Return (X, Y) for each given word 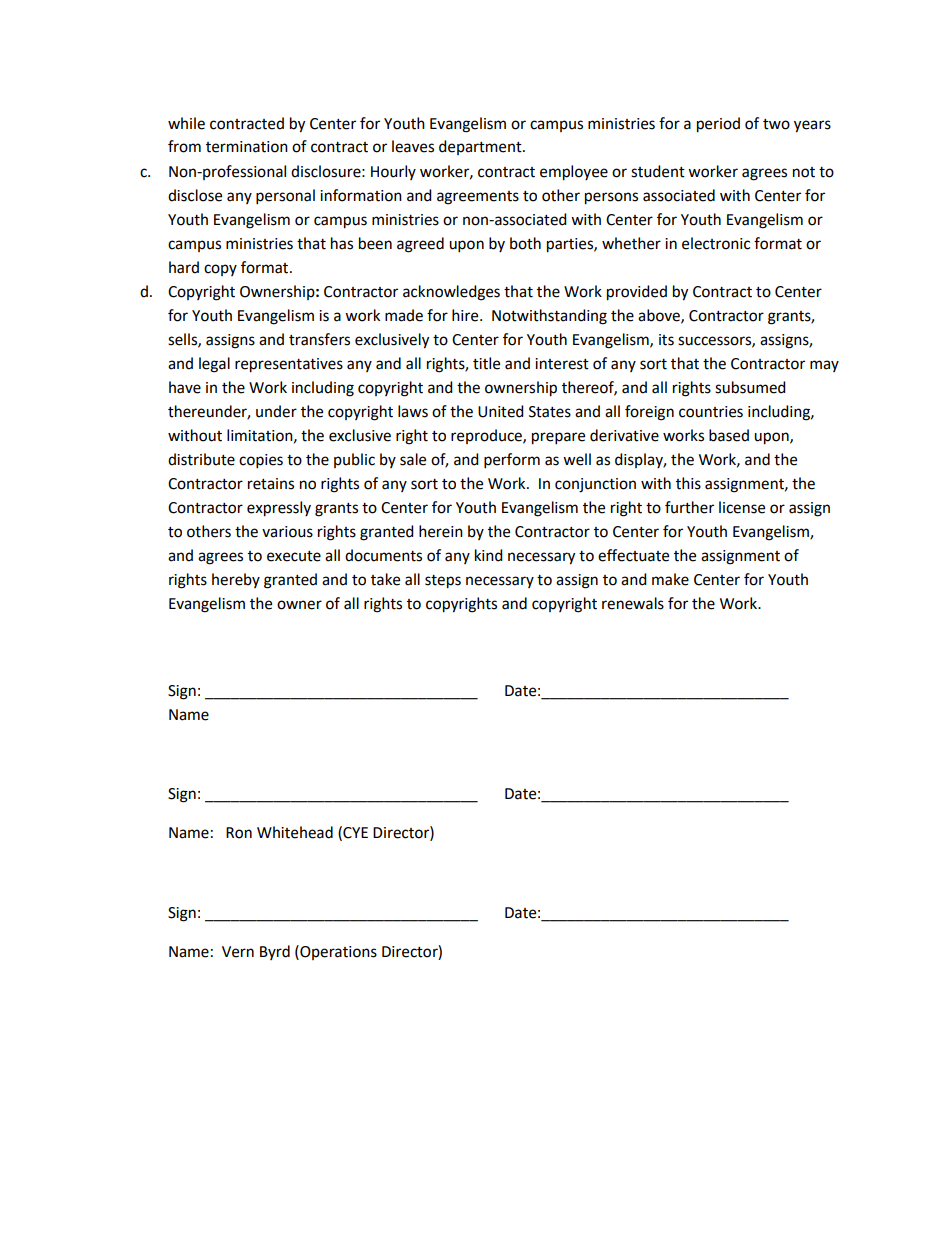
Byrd (275, 952)
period (718, 125)
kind (489, 555)
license (742, 507)
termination (247, 147)
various (287, 532)
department (481, 147)
